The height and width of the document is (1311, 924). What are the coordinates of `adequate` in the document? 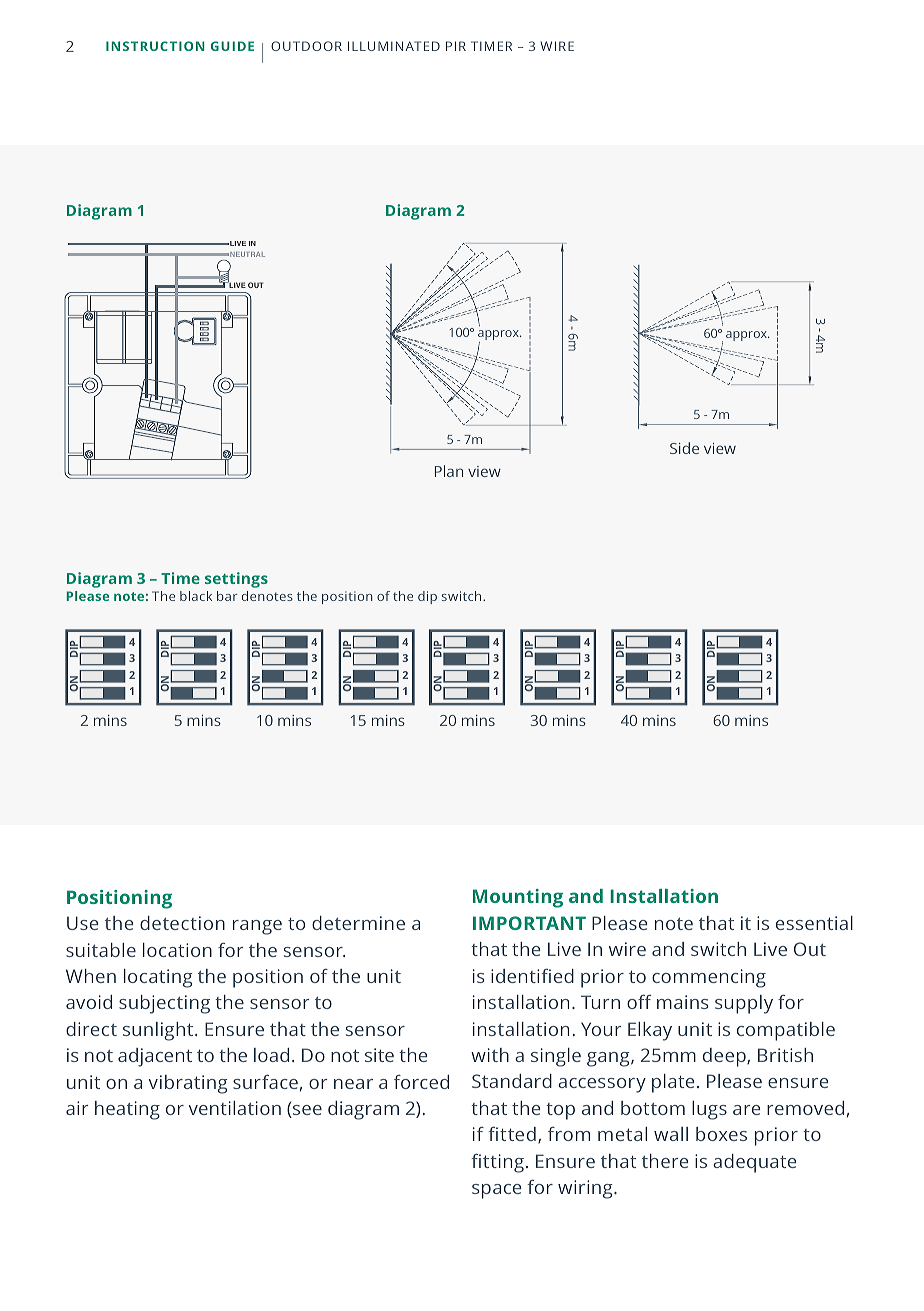 It's located at (754, 1163).
